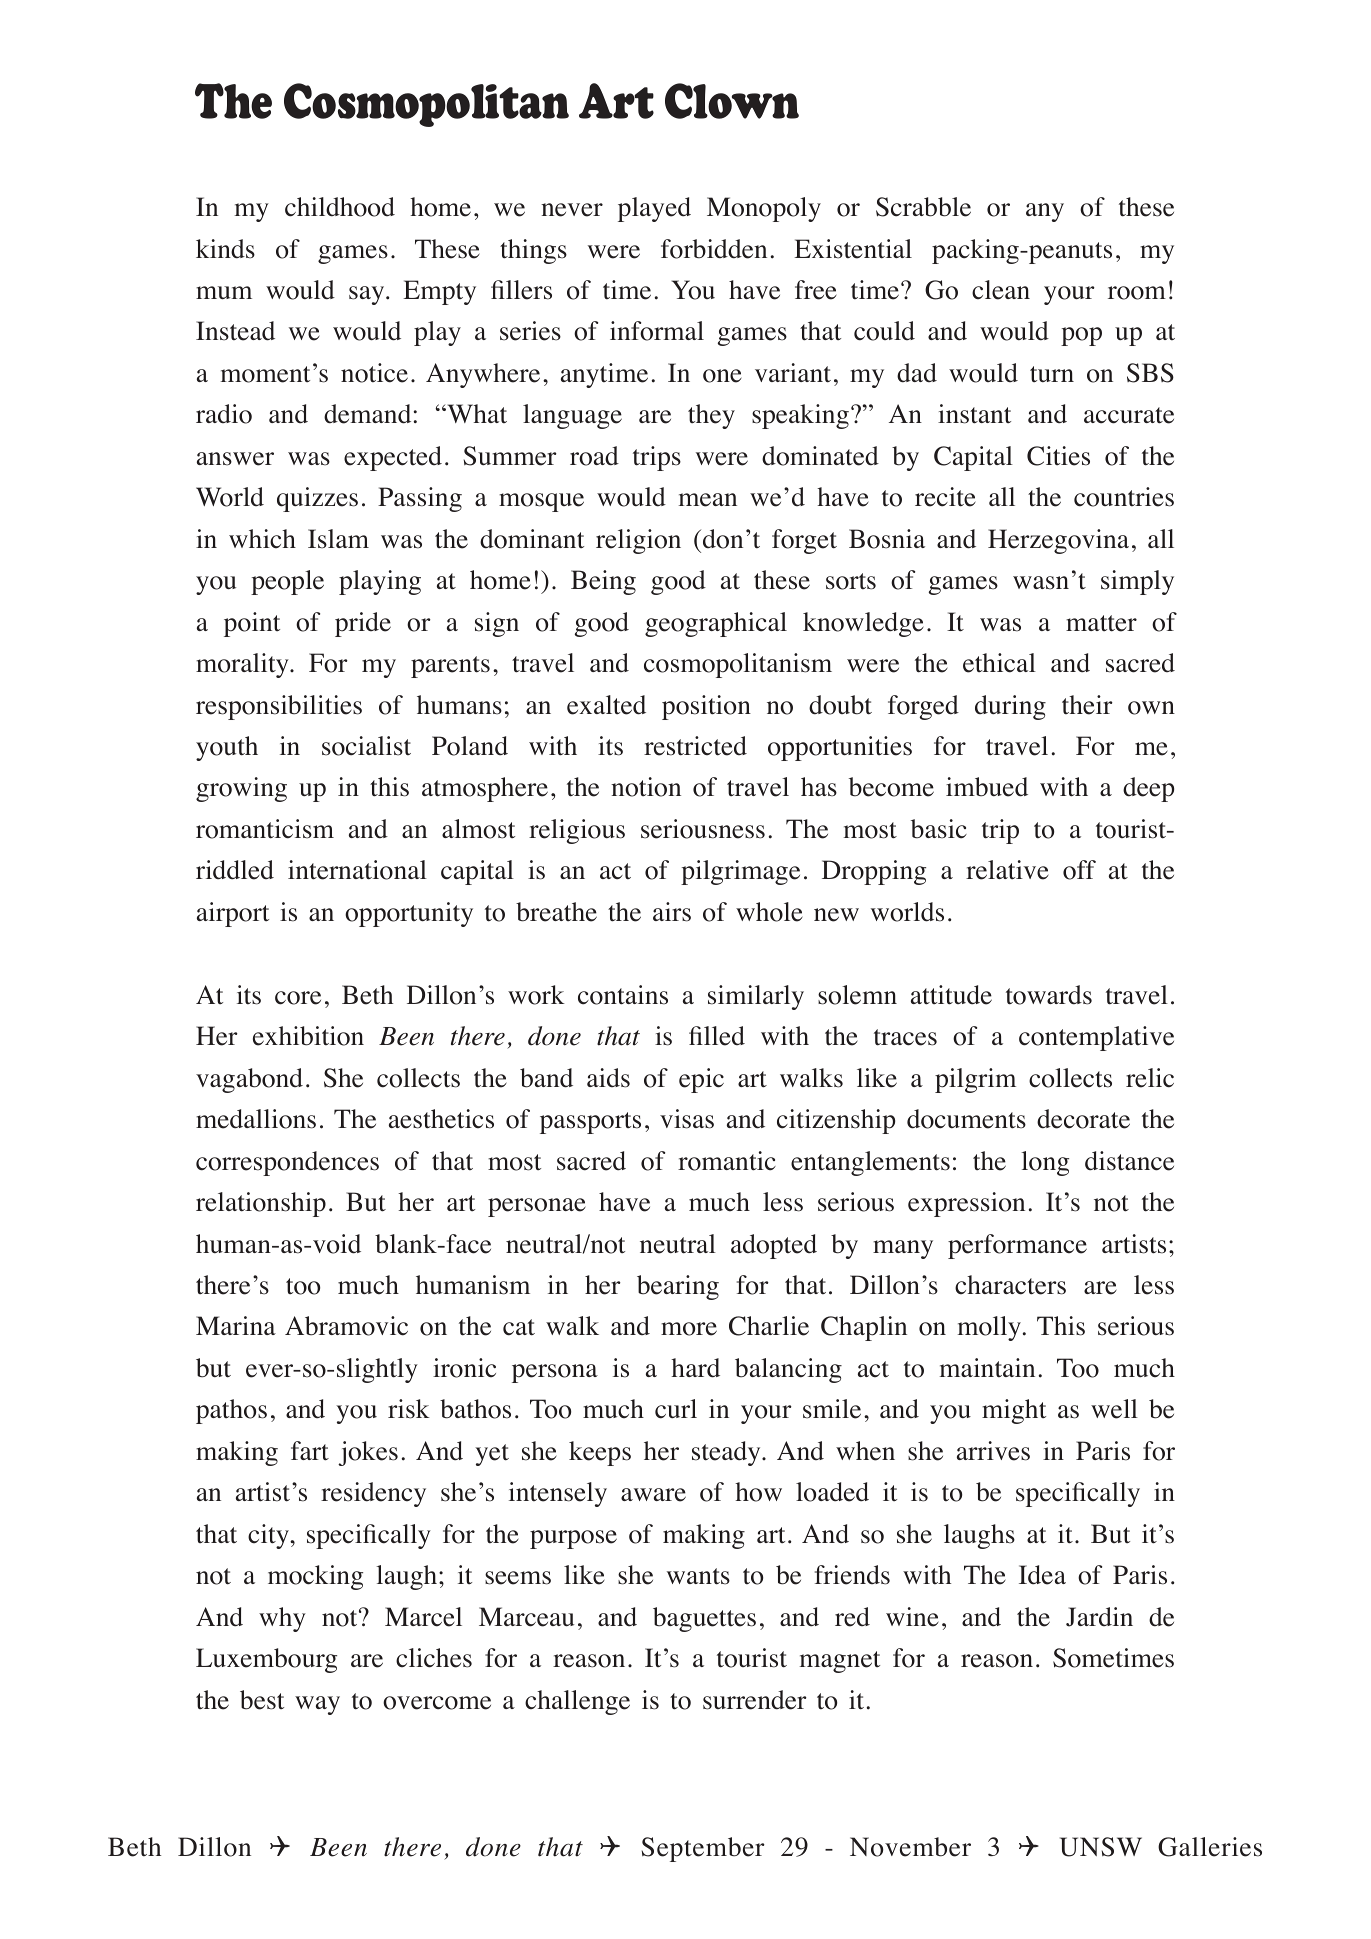  Describe the element at coordinates (317, 1705) in the page. I see `way` at that location.
